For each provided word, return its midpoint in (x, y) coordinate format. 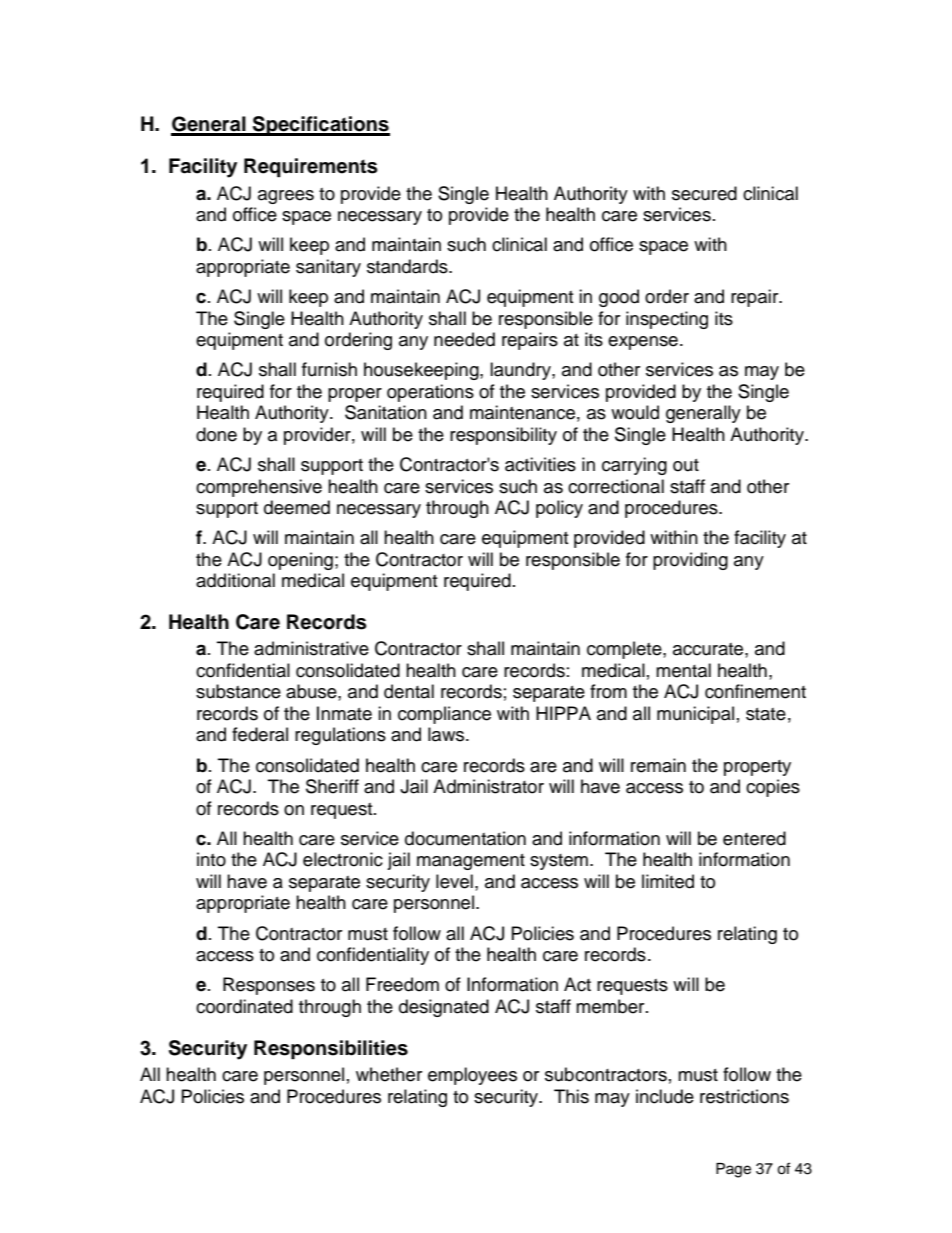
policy (559, 509)
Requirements (311, 168)
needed (464, 339)
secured (704, 193)
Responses (269, 986)
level (454, 881)
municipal (695, 715)
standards (408, 266)
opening (300, 561)
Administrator (488, 786)
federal (260, 734)
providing (690, 561)
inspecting (667, 320)
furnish (329, 369)
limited (668, 881)
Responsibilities (331, 1050)
